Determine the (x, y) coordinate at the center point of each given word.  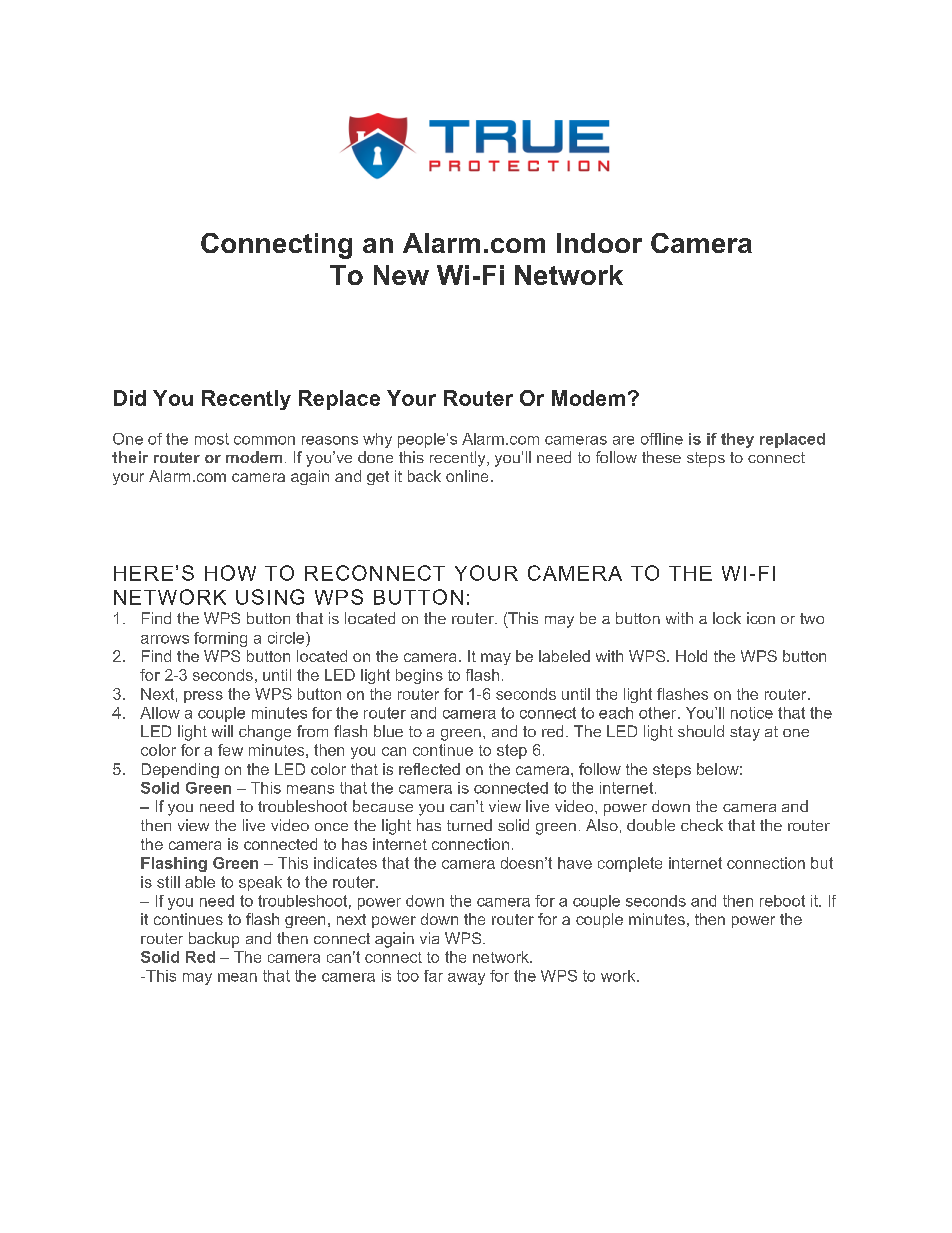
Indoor (599, 243)
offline (662, 439)
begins (419, 676)
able (200, 882)
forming (220, 639)
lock (727, 618)
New (401, 275)
